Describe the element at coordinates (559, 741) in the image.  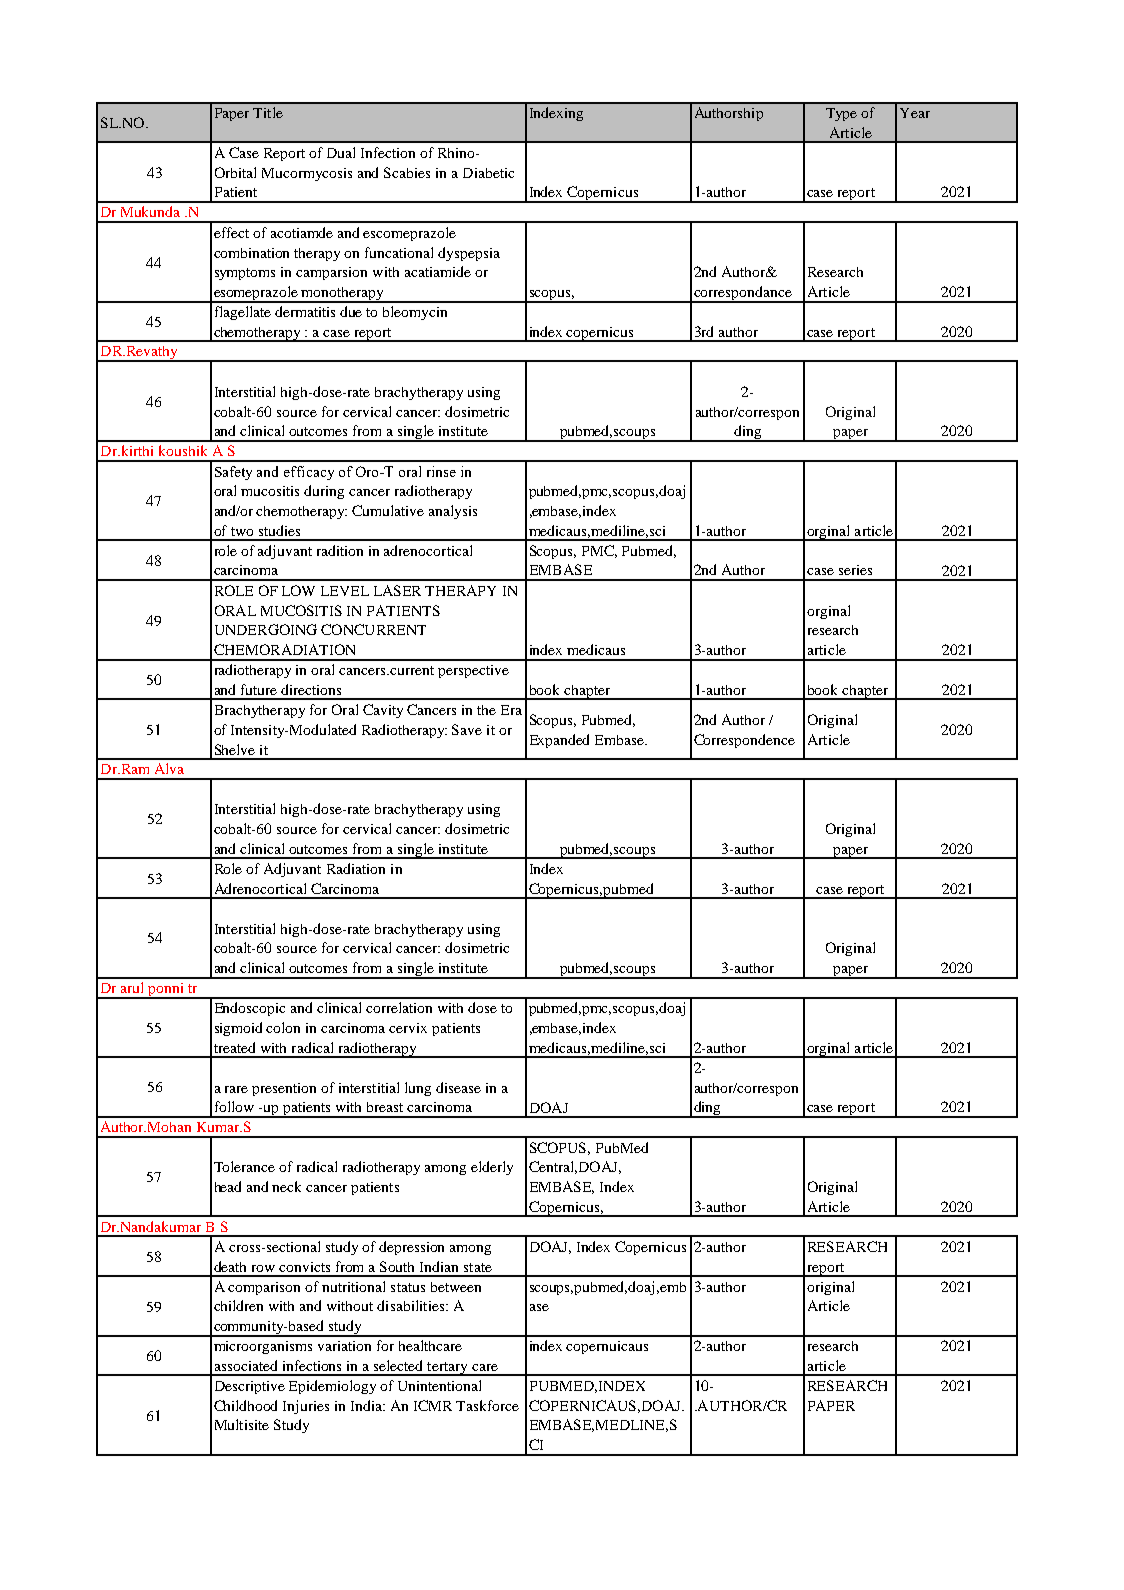
I see `Expanded` at that location.
